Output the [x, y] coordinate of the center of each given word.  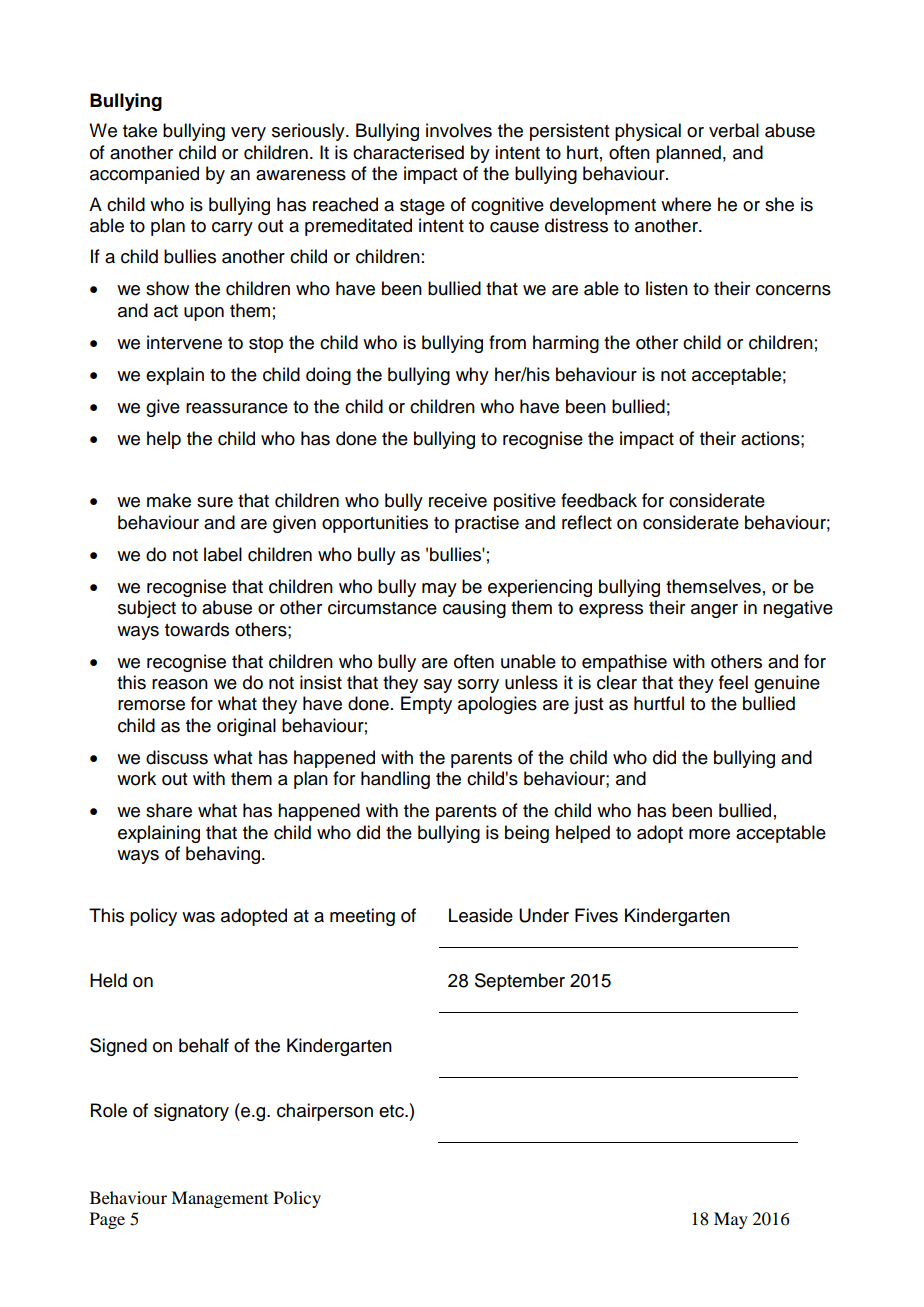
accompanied [144, 175]
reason [180, 684]
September [520, 982]
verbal [734, 130]
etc [392, 1111]
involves [459, 130]
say [438, 686]
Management [219, 1199]
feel [733, 682]
